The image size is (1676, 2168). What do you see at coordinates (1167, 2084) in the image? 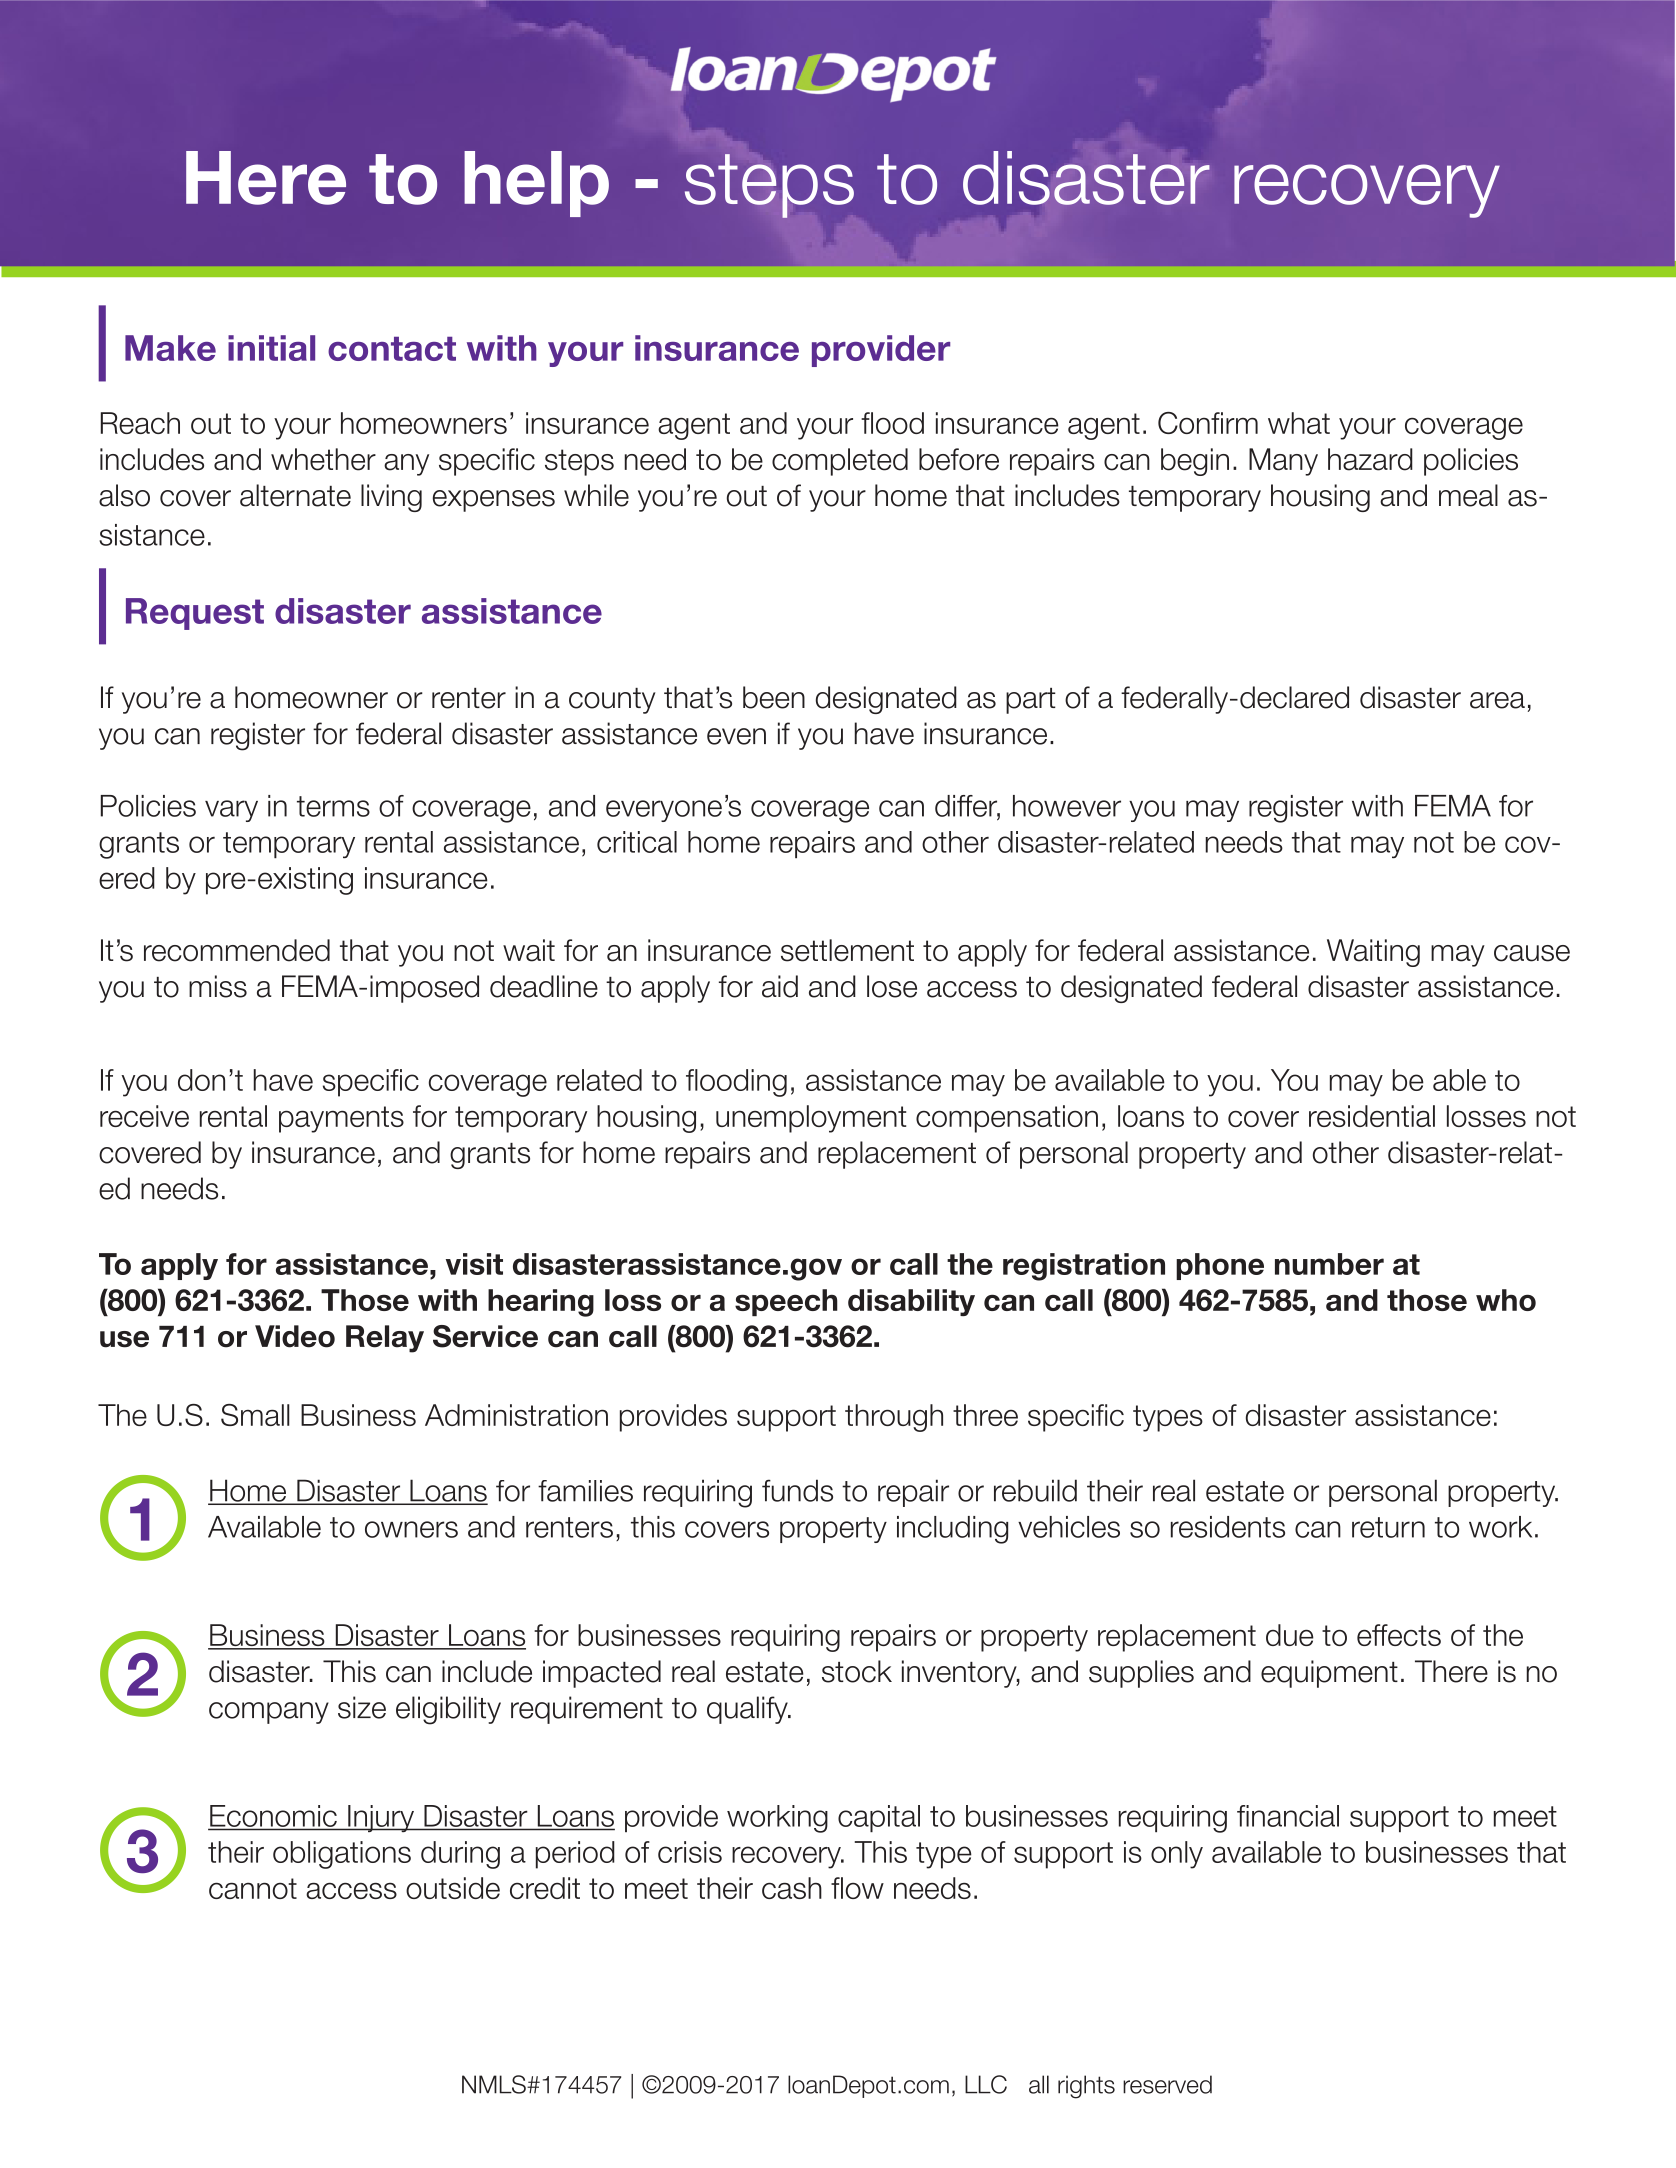
I see `reserved` at bounding box center [1167, 2084].
